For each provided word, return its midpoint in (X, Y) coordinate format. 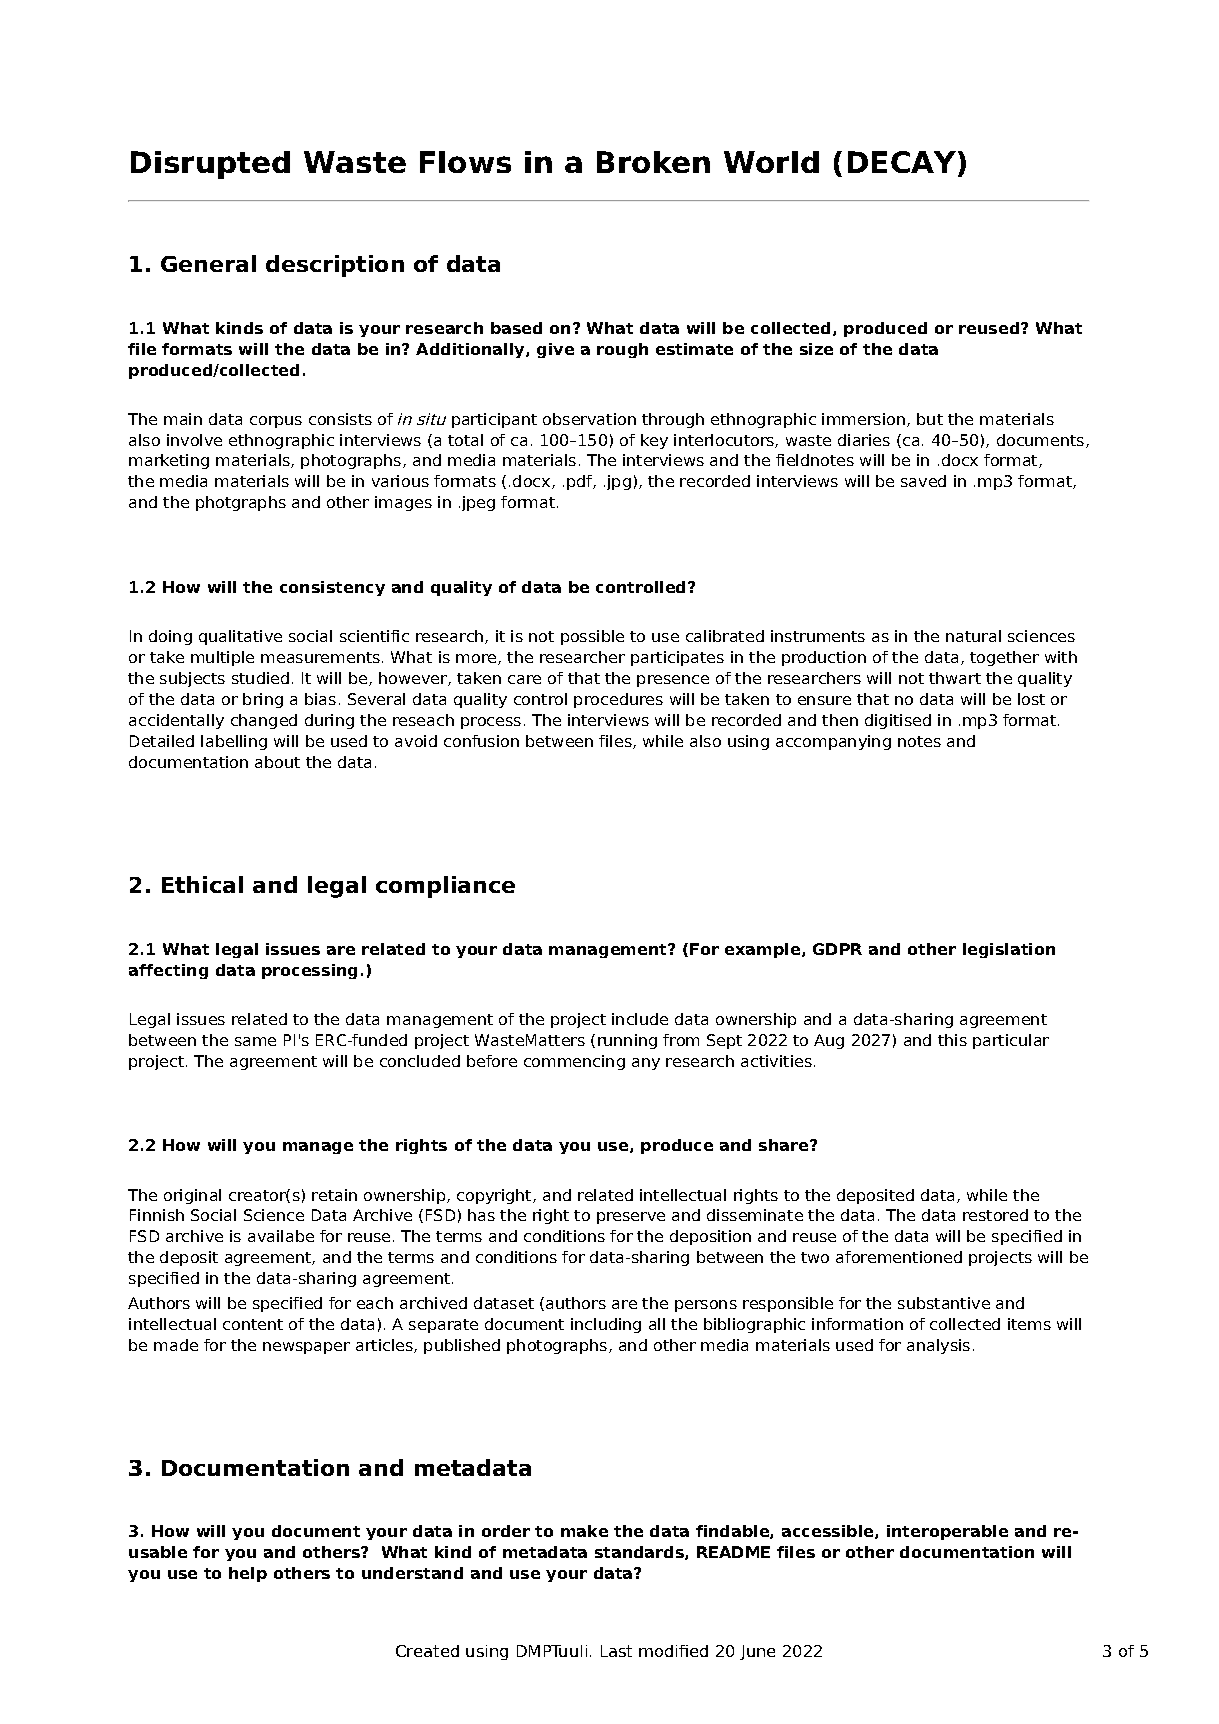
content (253, 1324)
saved (923, 481)
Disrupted (210, 165)
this (952, 1040)
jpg (617, 482)
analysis (938, 1346)
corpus (276, 422)
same (255, 1041)
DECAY (902, 162)
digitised (898, 721)
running (627, 1041)
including (606, 1325)
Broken (653, 162)
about (277, 762)
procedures (618, 700)
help (248, 1574)
